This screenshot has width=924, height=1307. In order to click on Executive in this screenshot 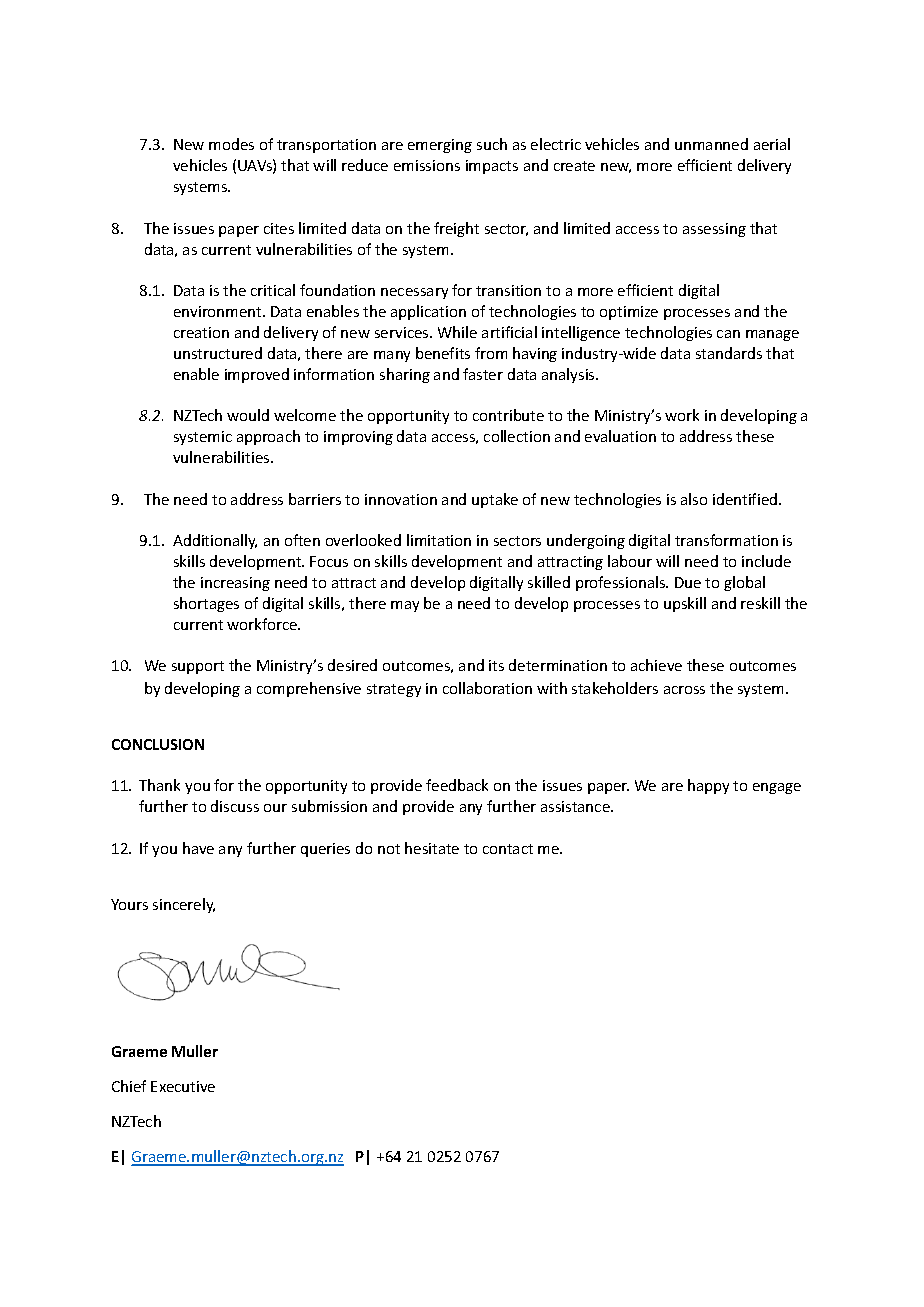, I will do `click(183, 1086)`.
